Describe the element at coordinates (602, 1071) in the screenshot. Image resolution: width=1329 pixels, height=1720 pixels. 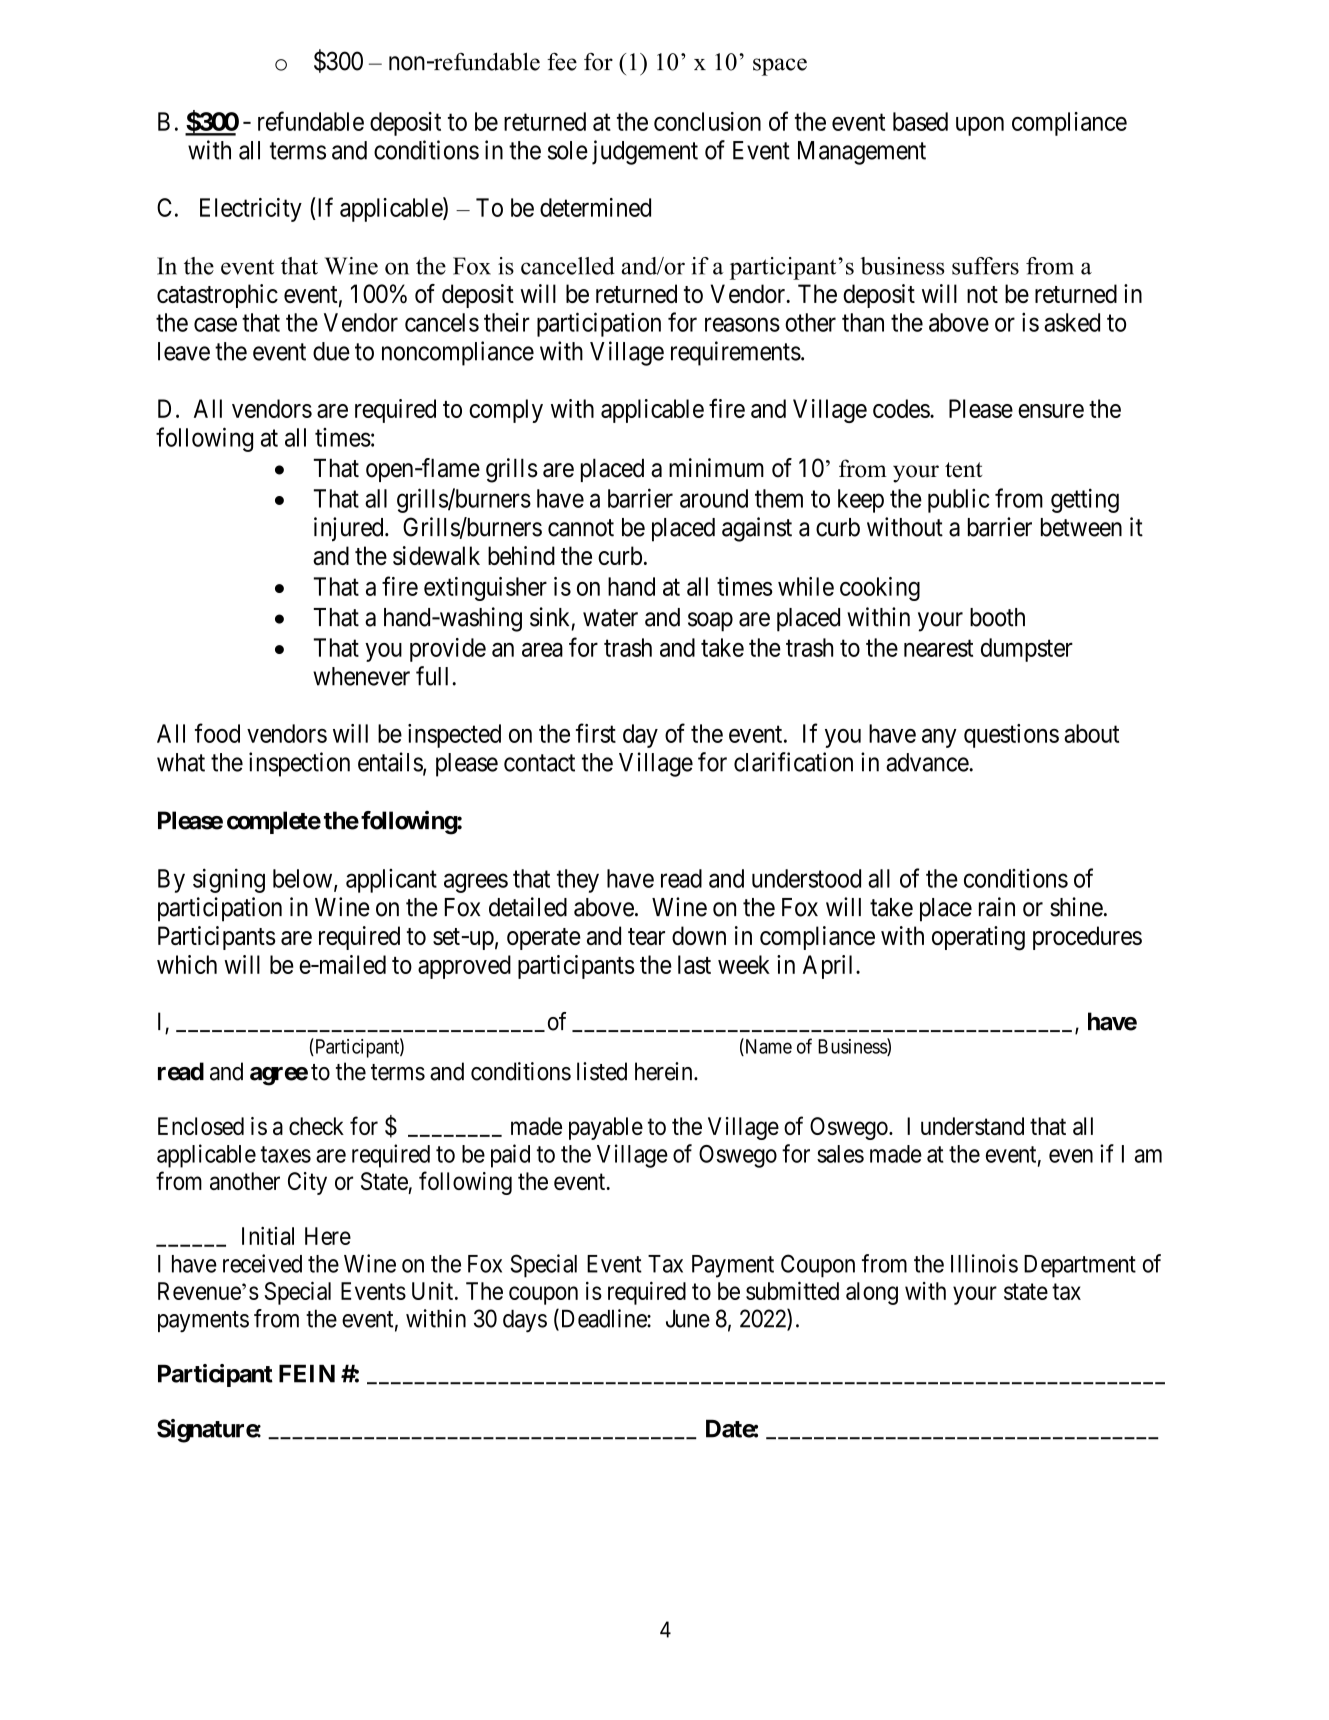
I see `listed` at that location.
